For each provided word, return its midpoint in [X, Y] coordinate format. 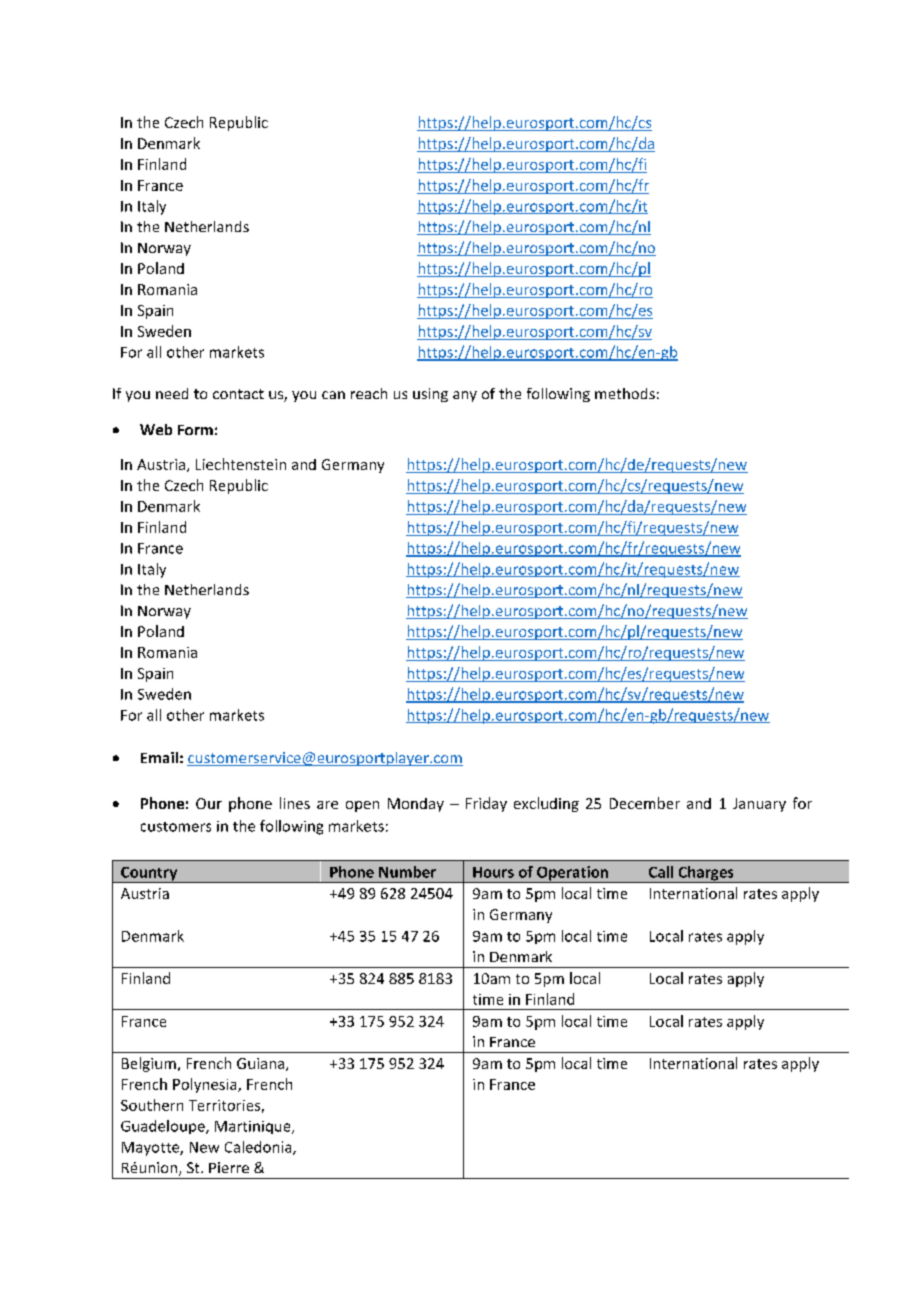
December [645, 803]
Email [159, 757]
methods [625, 393]
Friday [486, 804]
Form [195, 430]
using [430, 395]
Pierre [229, 1167]
